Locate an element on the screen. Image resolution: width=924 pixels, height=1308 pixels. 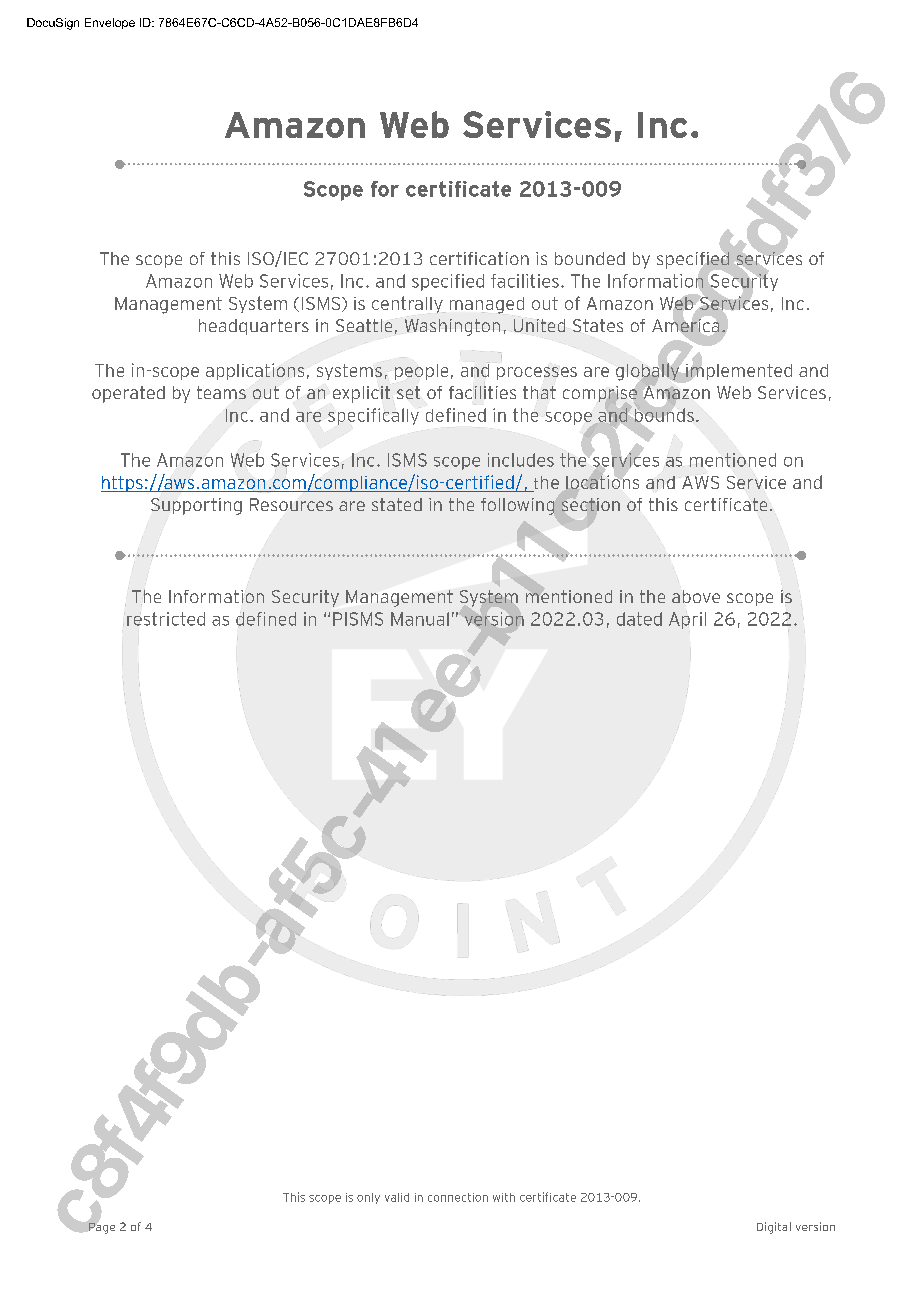
restricted is located at coordinates (166, 619).
